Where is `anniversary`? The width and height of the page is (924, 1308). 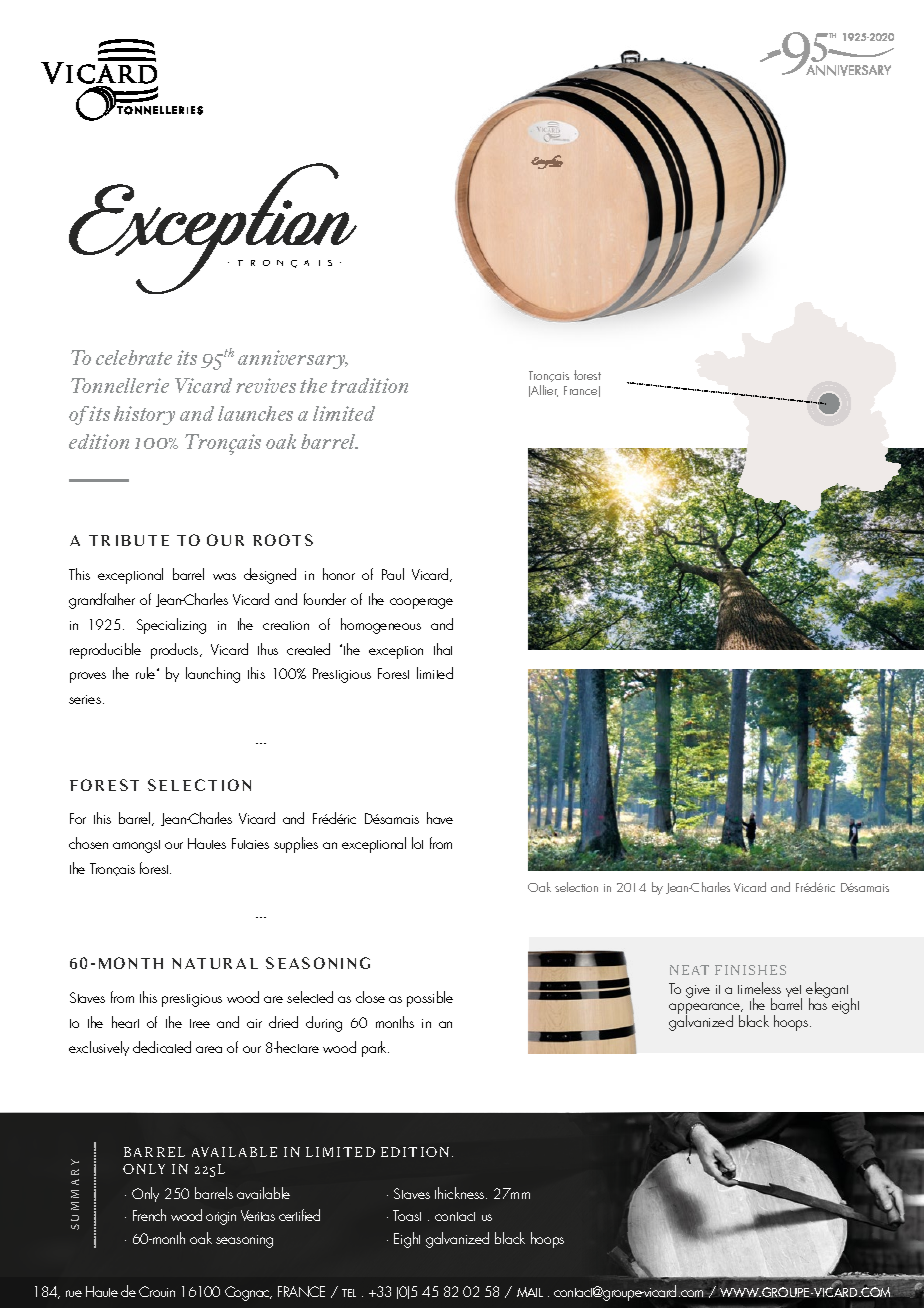 anniversary is located at coordinates (293, 359).
